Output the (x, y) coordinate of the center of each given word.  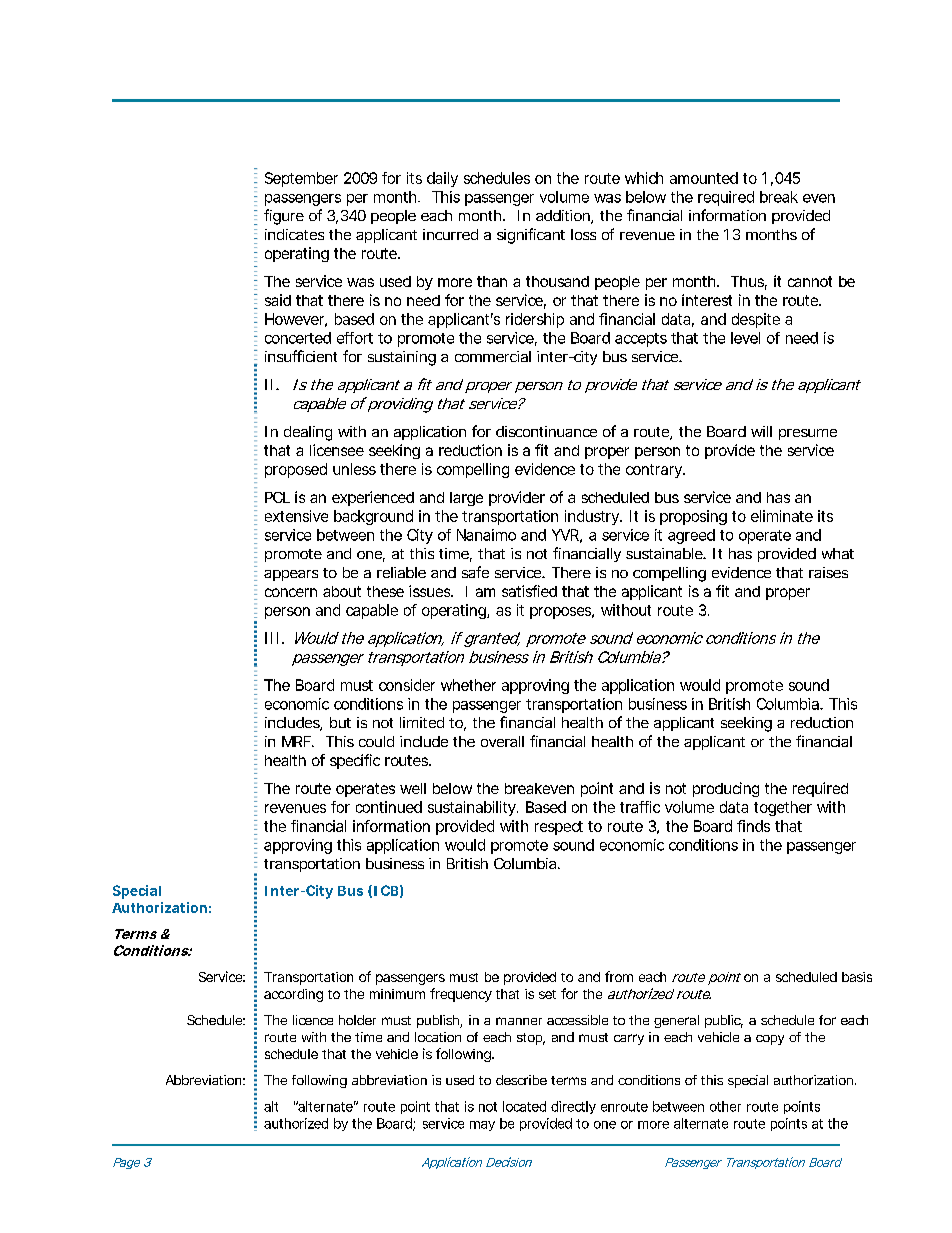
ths (786, 234)
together (783, 808)
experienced (373, 498)
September (301, 179)
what (838, 553)
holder (357, 1020)
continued (389, 807)
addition (564, 217)
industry (593, 517)
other (725, 1106)
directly (573, 1107)
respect (559, 828)
